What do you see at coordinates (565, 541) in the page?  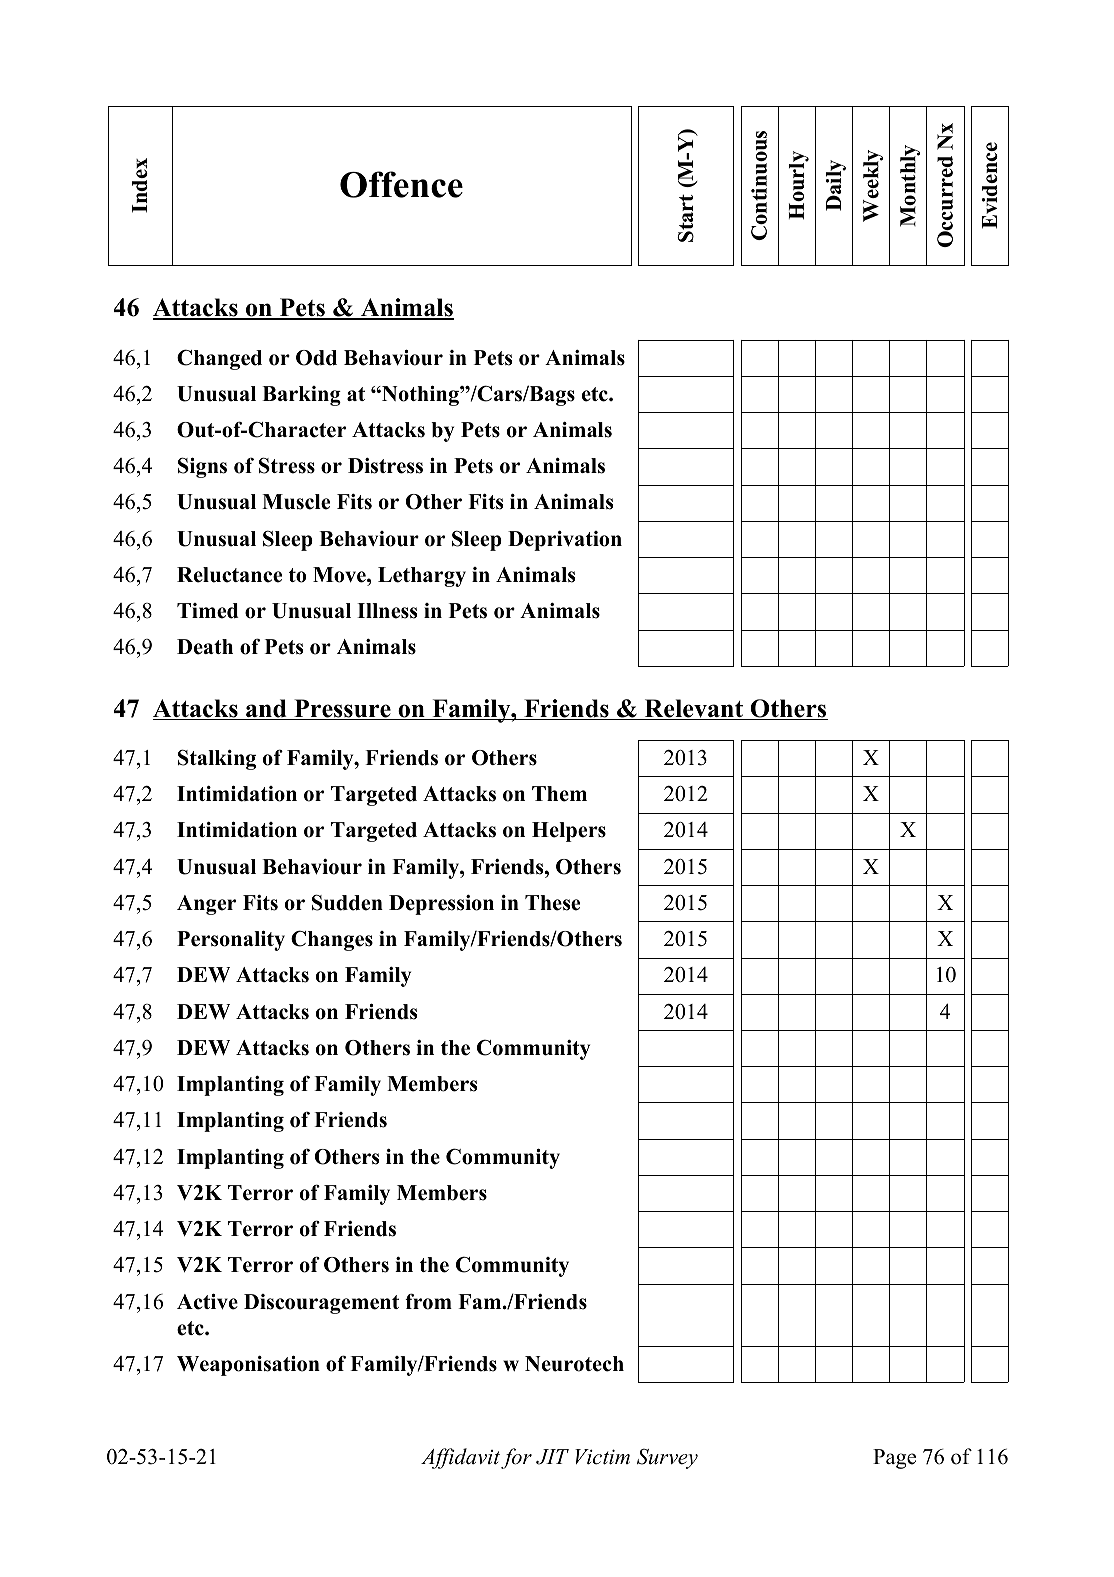 I see `Deprivation` at bounding box center [565, 541].
